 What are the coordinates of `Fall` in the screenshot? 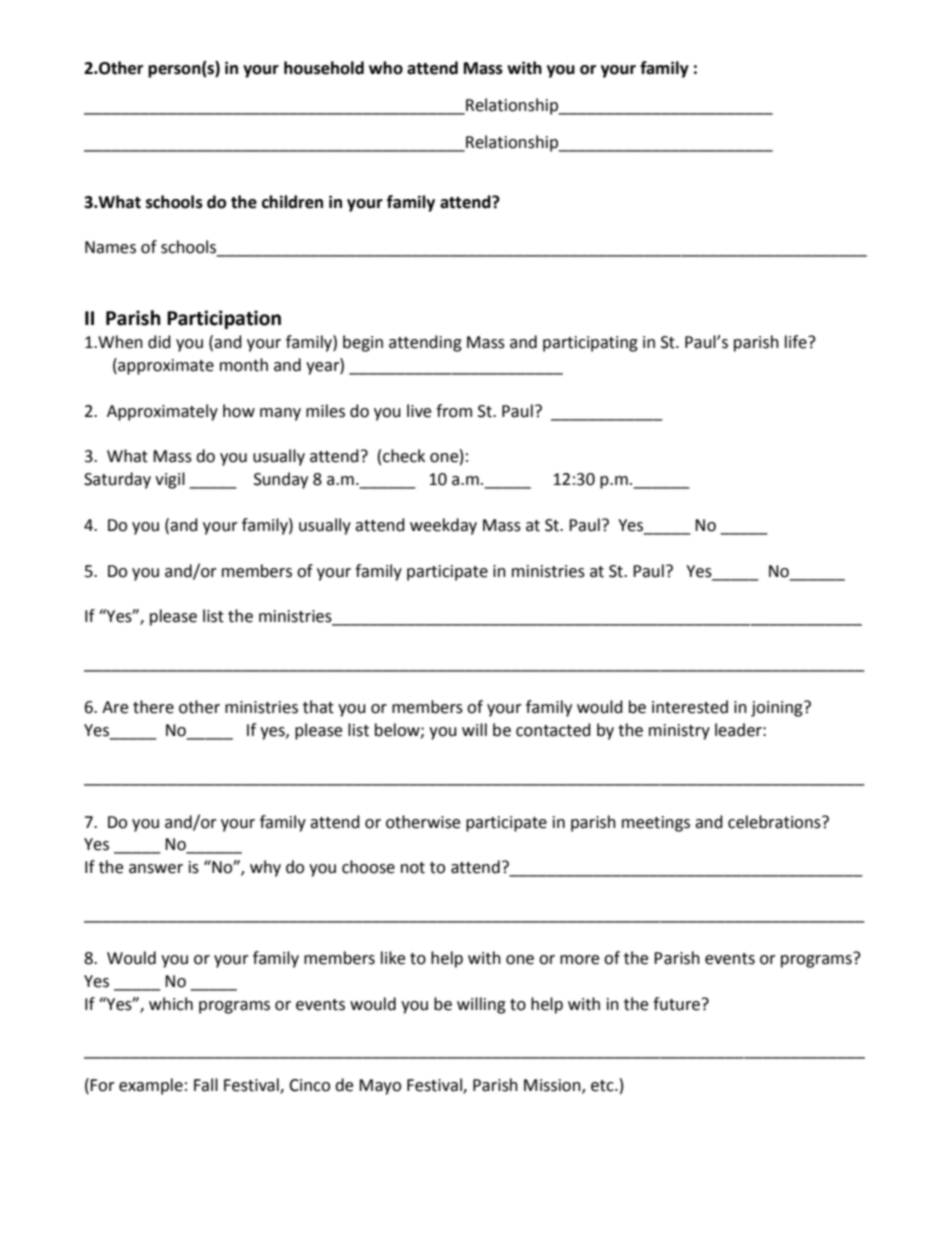 It's located at (206, 1085).
